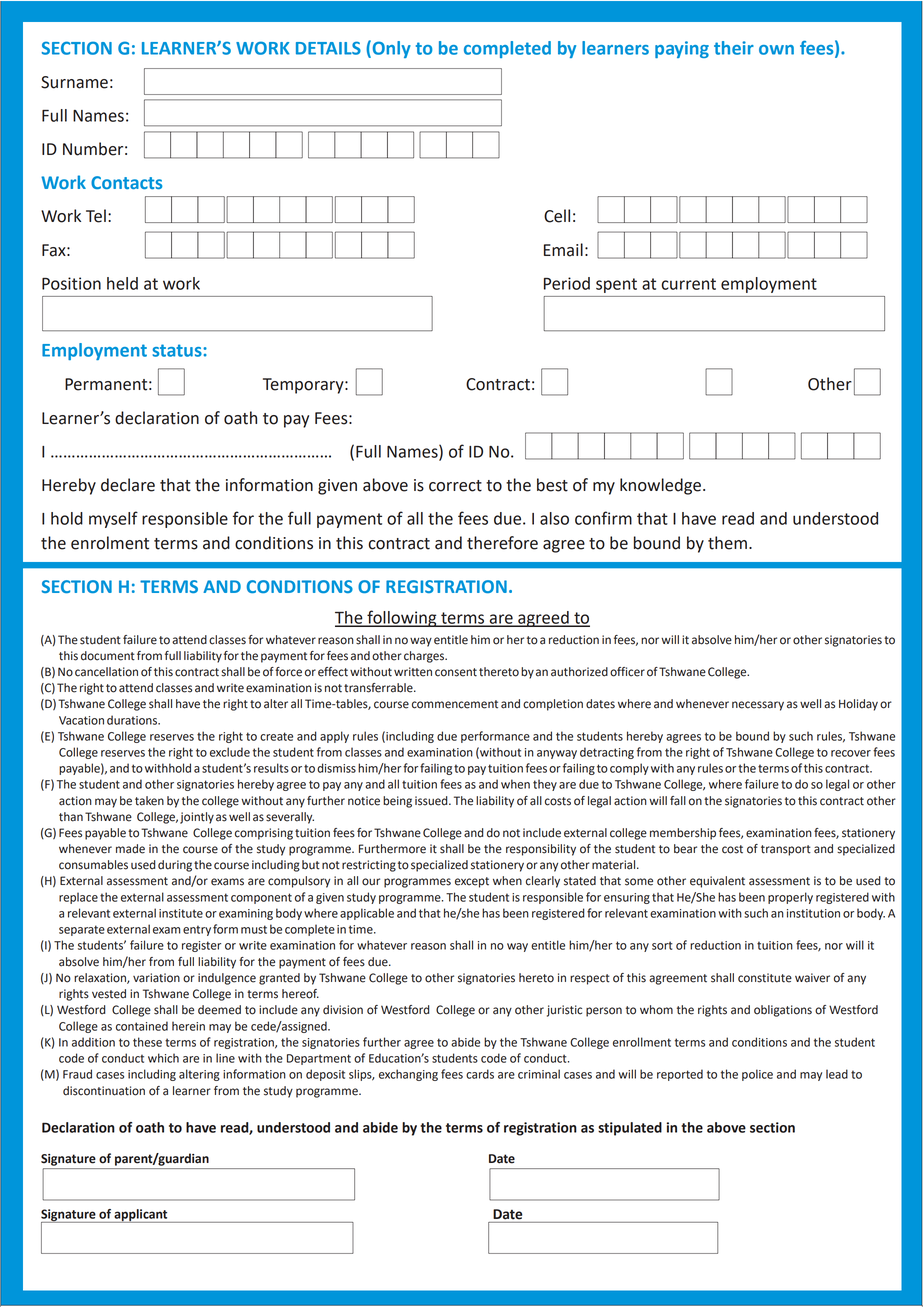 Image resolution: width=924 pixels, height=1307 pixels. Describe the element at coordinates (74, 82) in the screenshot. I see `Surname` at that location.
